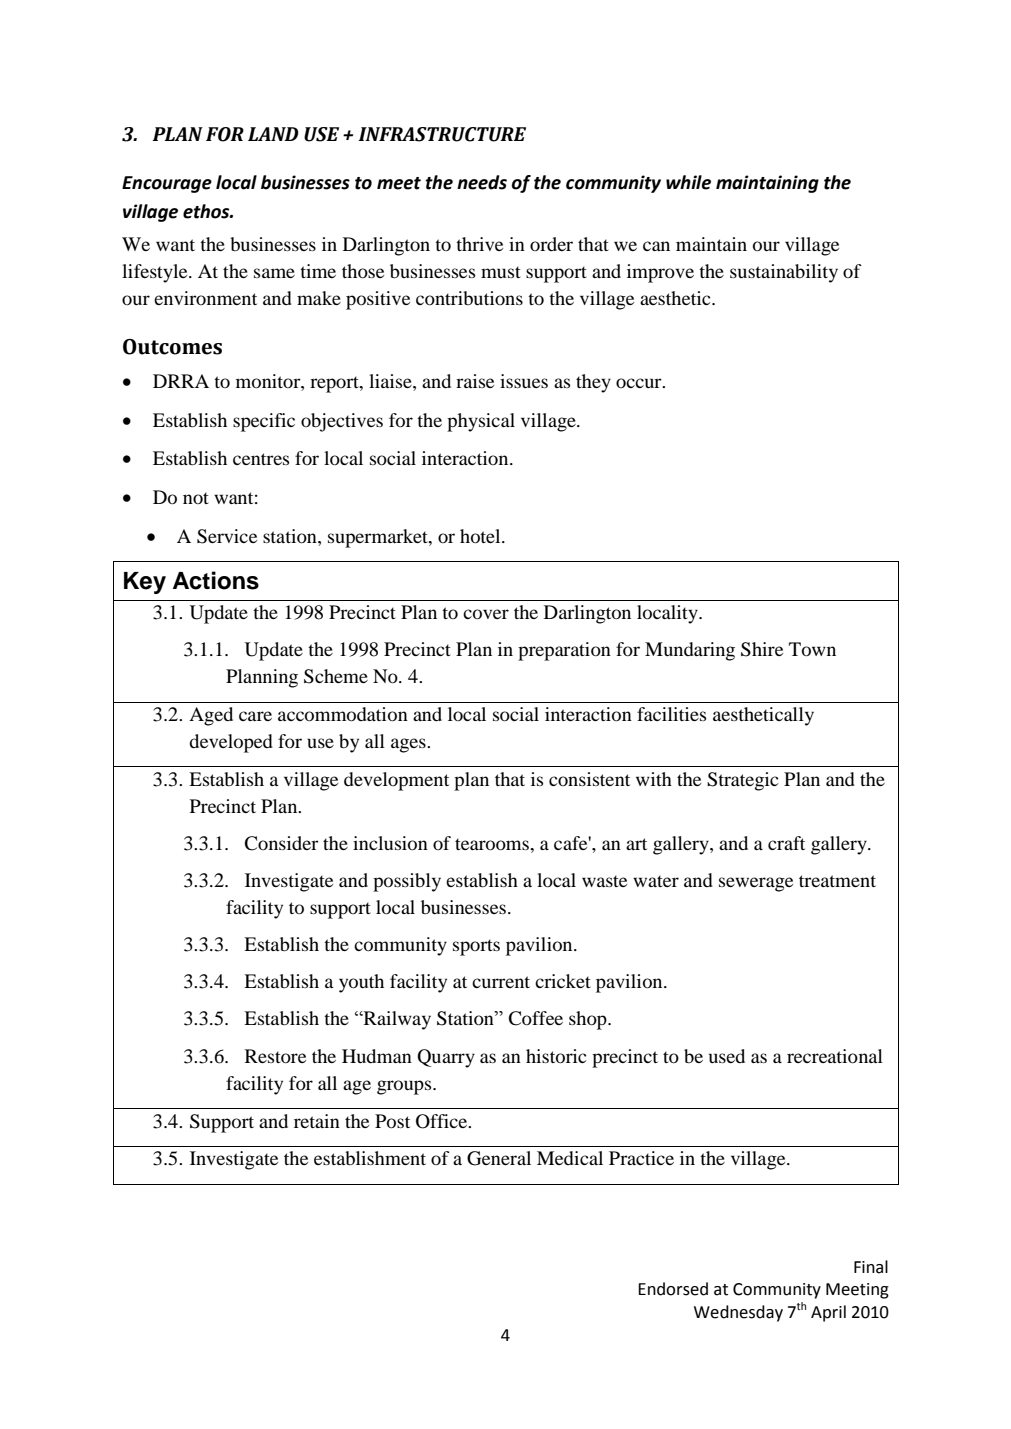 The width and height of the document is (1011, 1429). I want to click on retain, so click(317, 1121).
